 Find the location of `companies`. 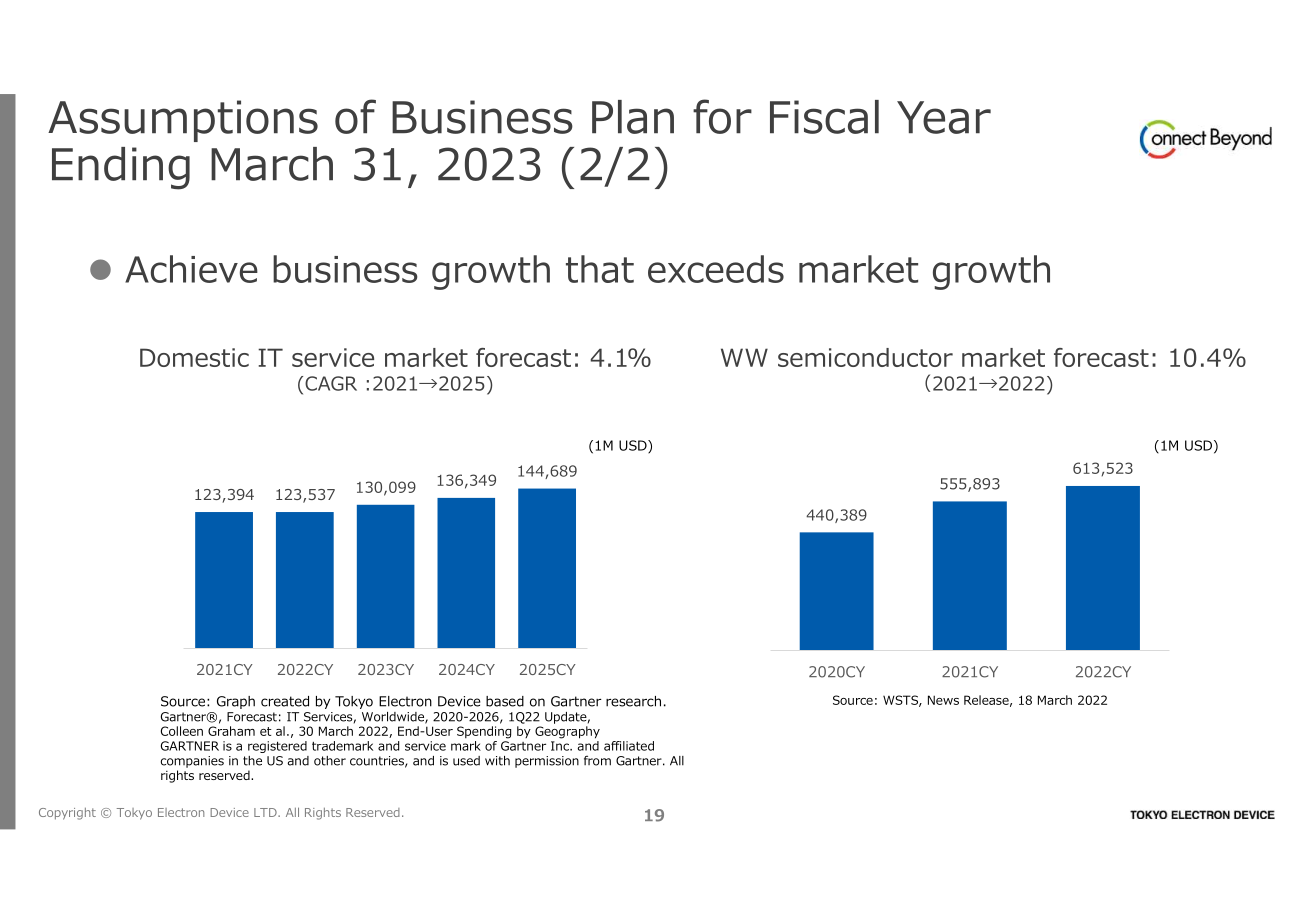

companies is located at coordinates (192, 762).
